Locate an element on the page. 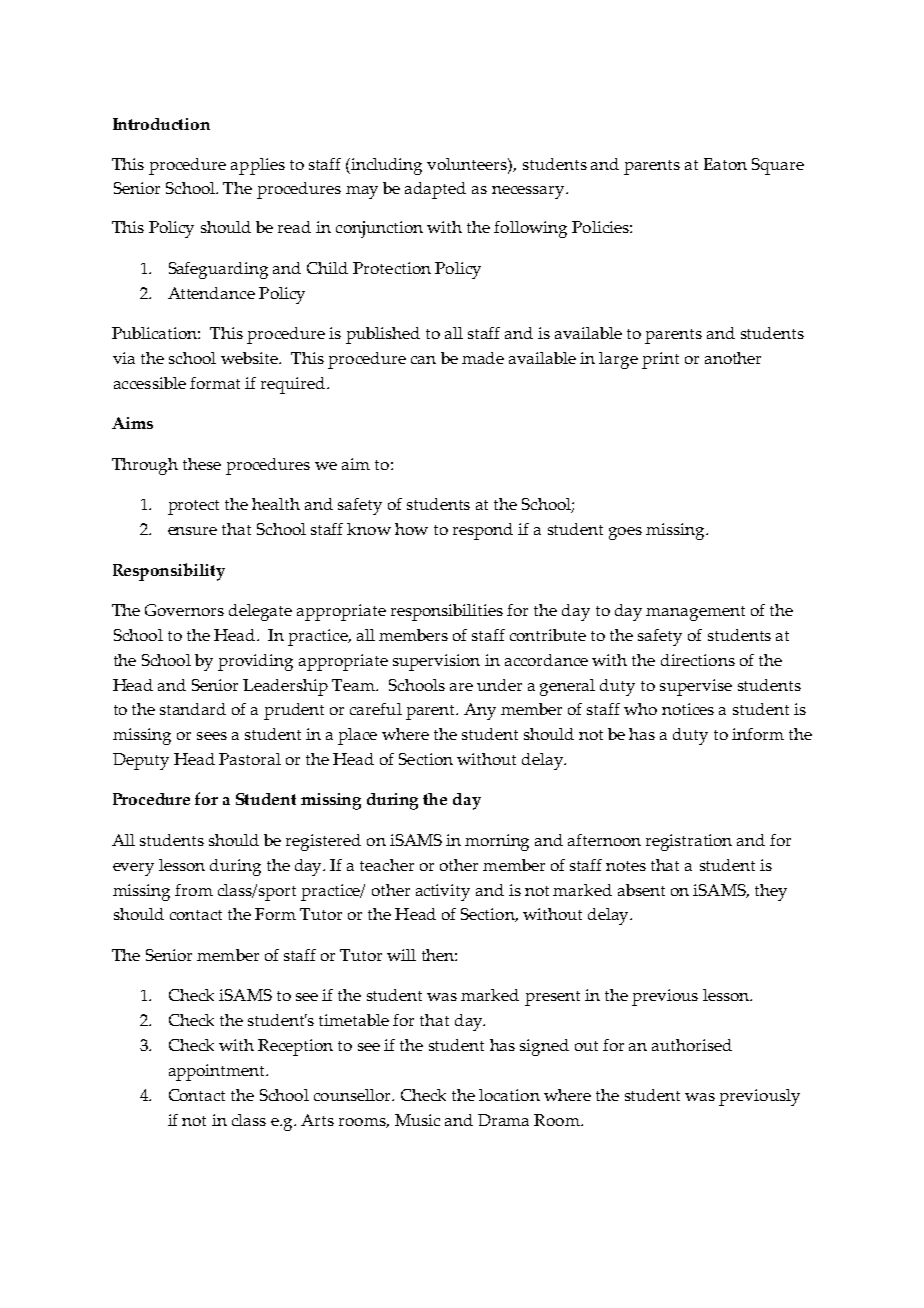 The height and width of the image is (1308, 924). adapted is located at coordinates (435, 190).
